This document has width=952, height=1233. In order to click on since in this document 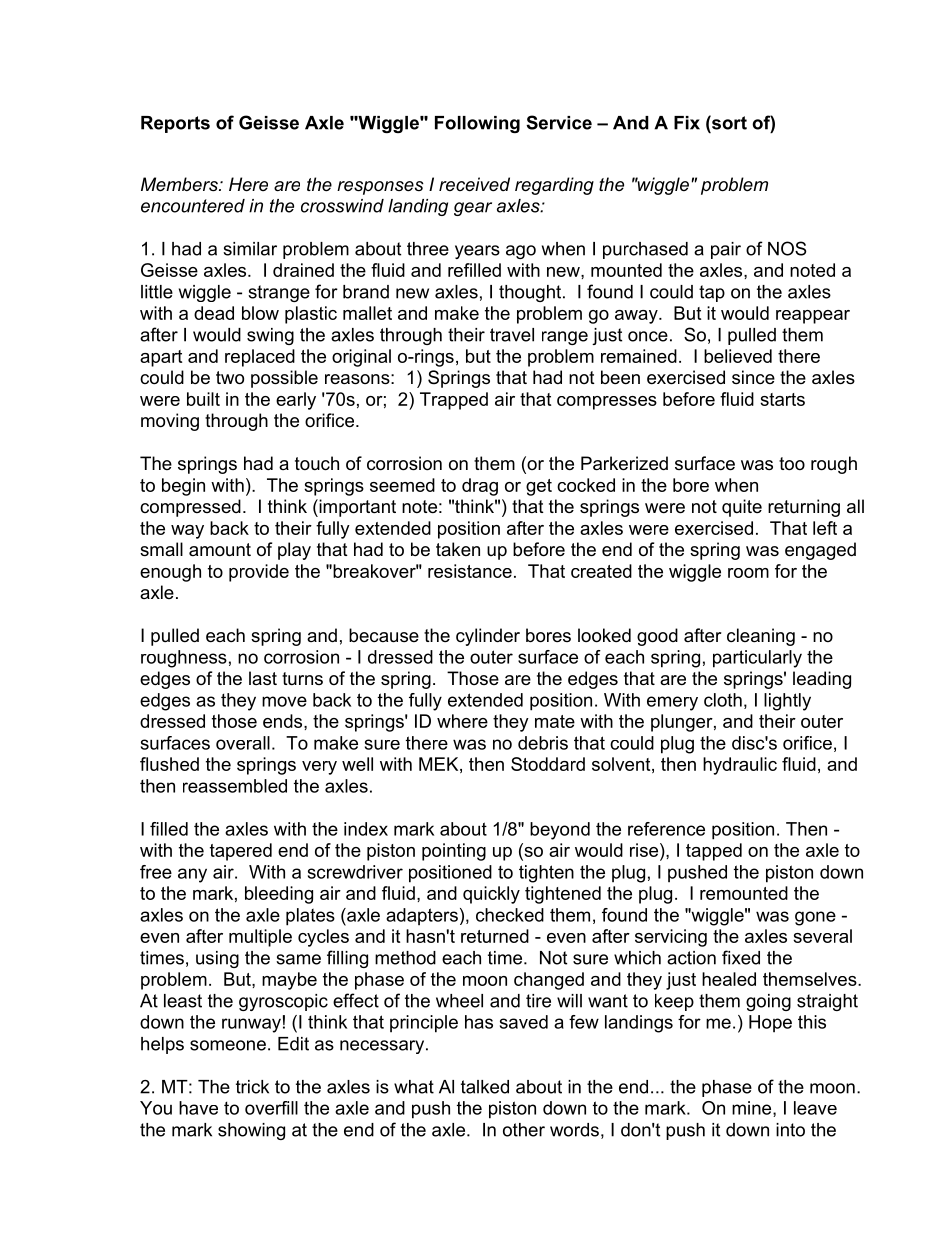, I will do `click(753, 377)`.
